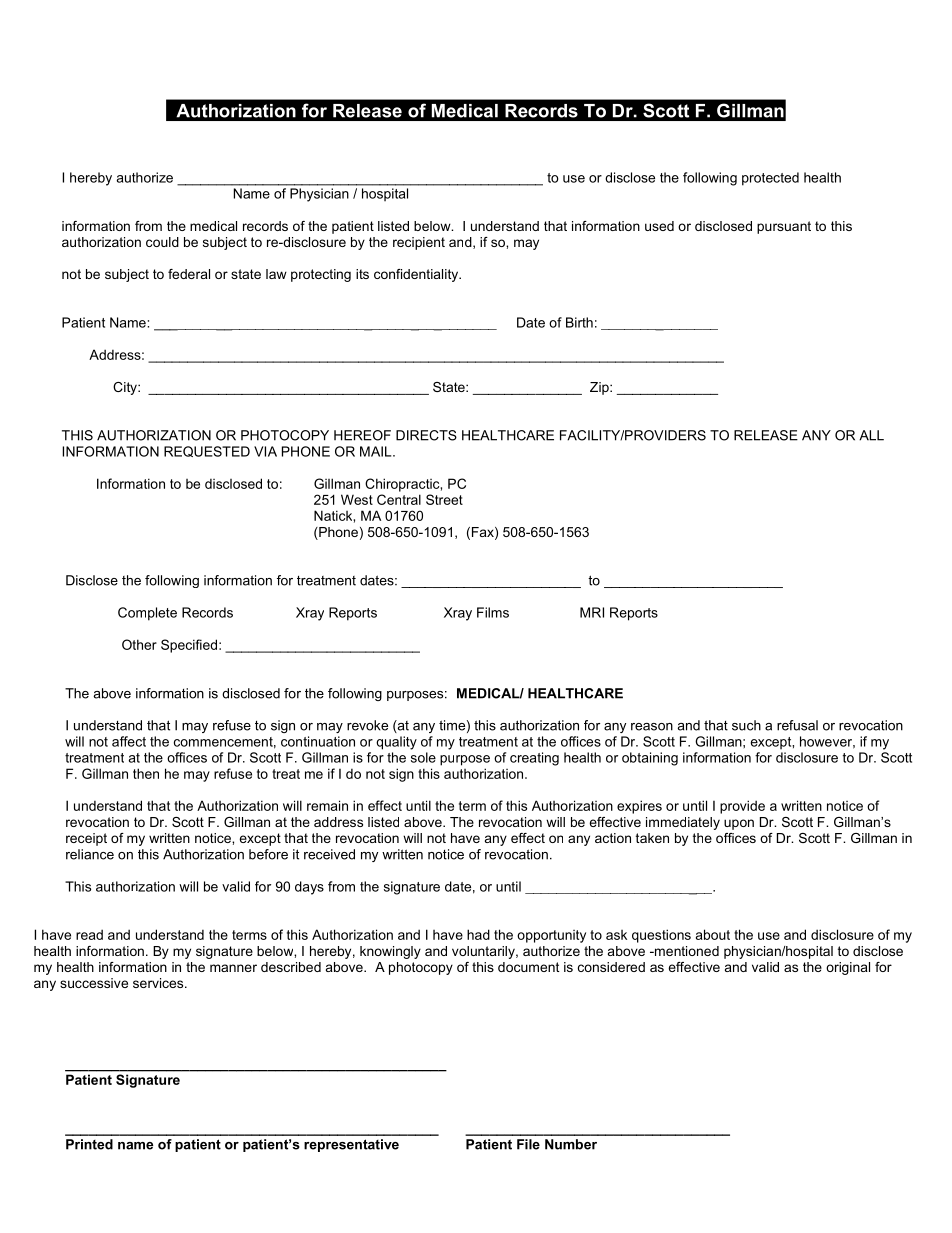 The image size is (952, 1233). I want to click on Printed, so click(89, 1144).
